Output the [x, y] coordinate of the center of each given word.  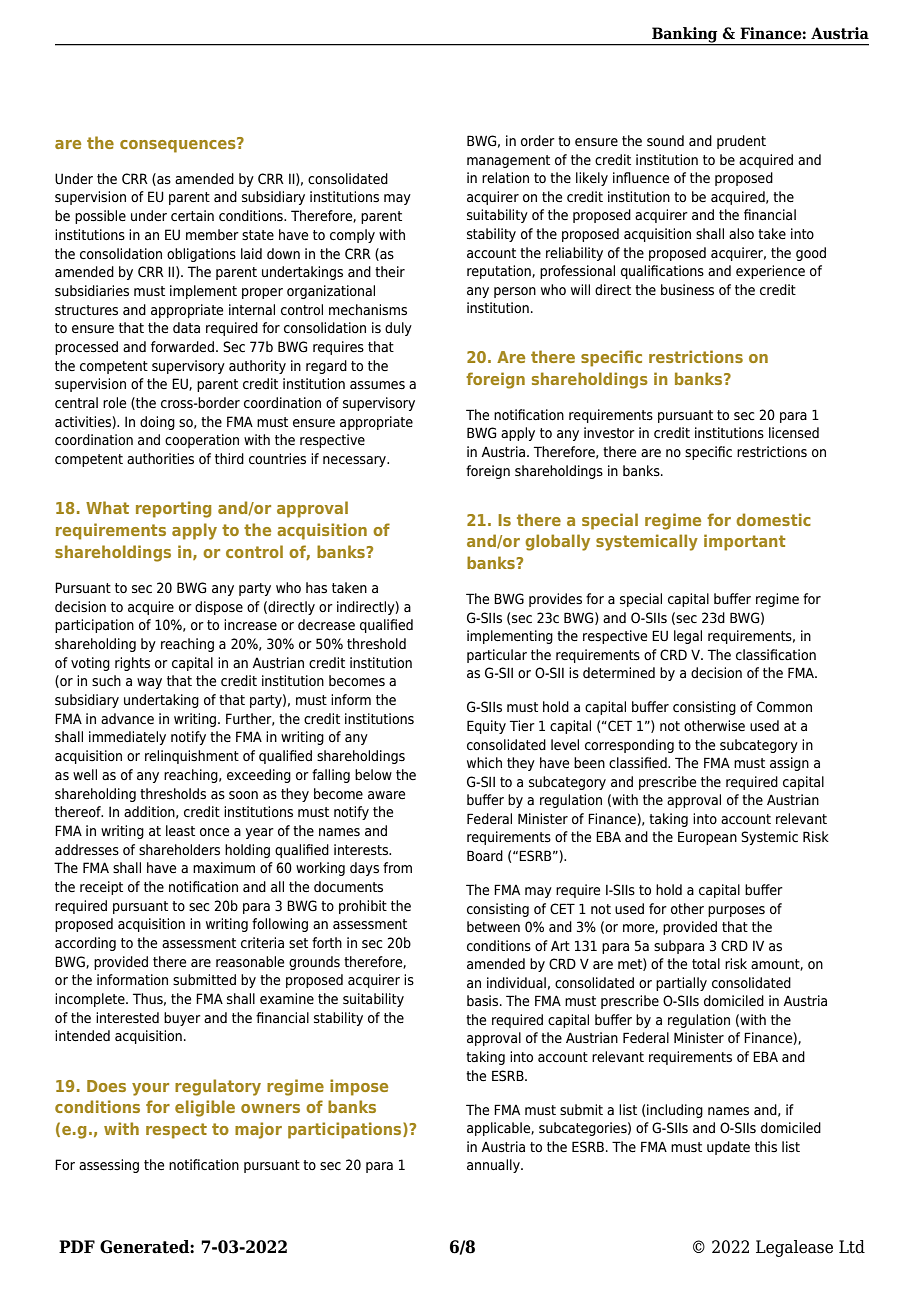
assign [789, 764]
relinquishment [192, 757]
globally [557, 542]
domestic [773, 519]
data [186, 327]
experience [770, 272]
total [706, 964]
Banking [685, 36]
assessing [109, 1166]
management [508, 161]
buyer [182, 1019]
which [484, 762]
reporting [173, 509]
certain [192, 215]
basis [484, 1000]
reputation [500, 272]
